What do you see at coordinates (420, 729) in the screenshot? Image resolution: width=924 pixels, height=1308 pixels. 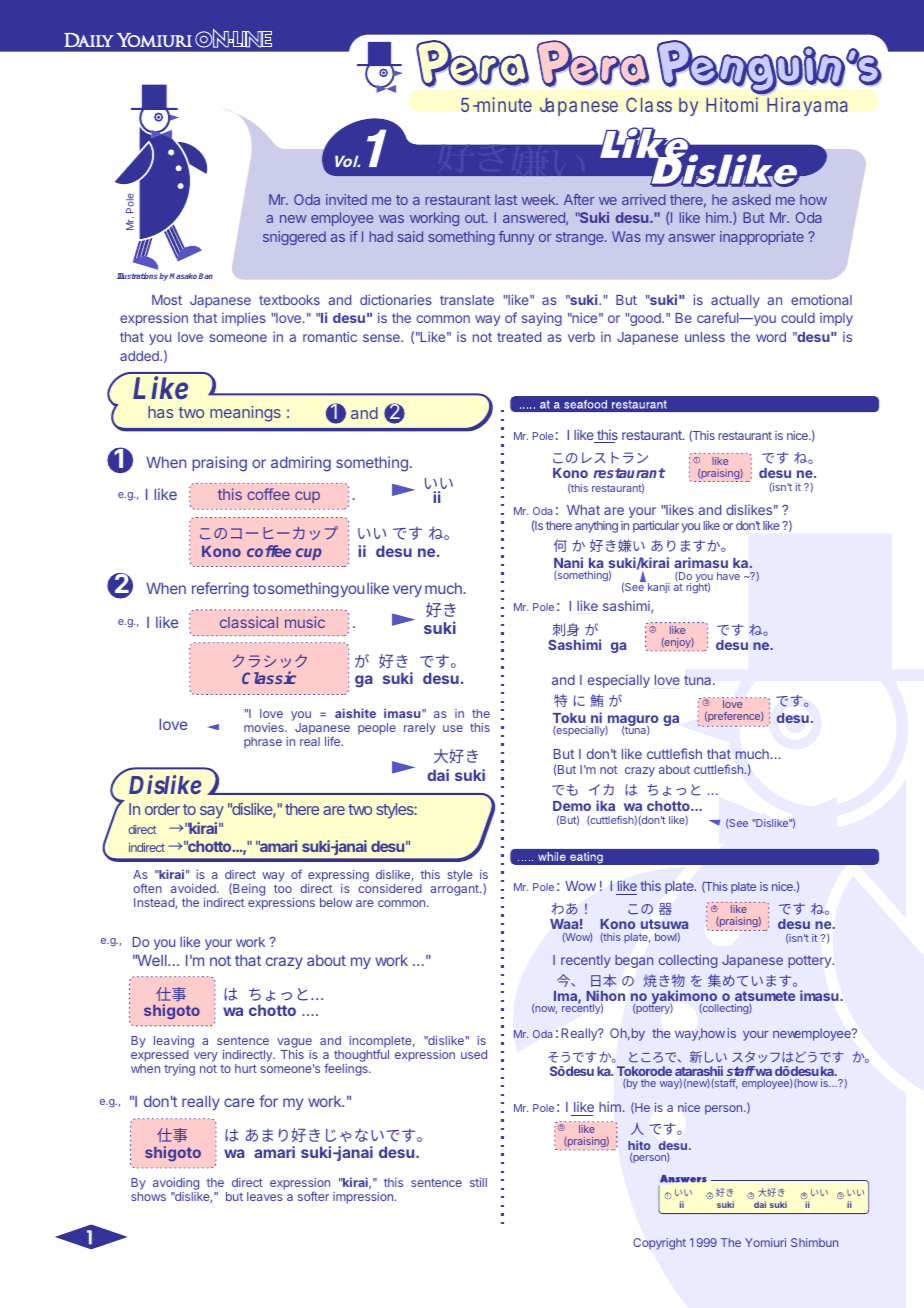 I see `rarely` at bounding box center [420, 729].
